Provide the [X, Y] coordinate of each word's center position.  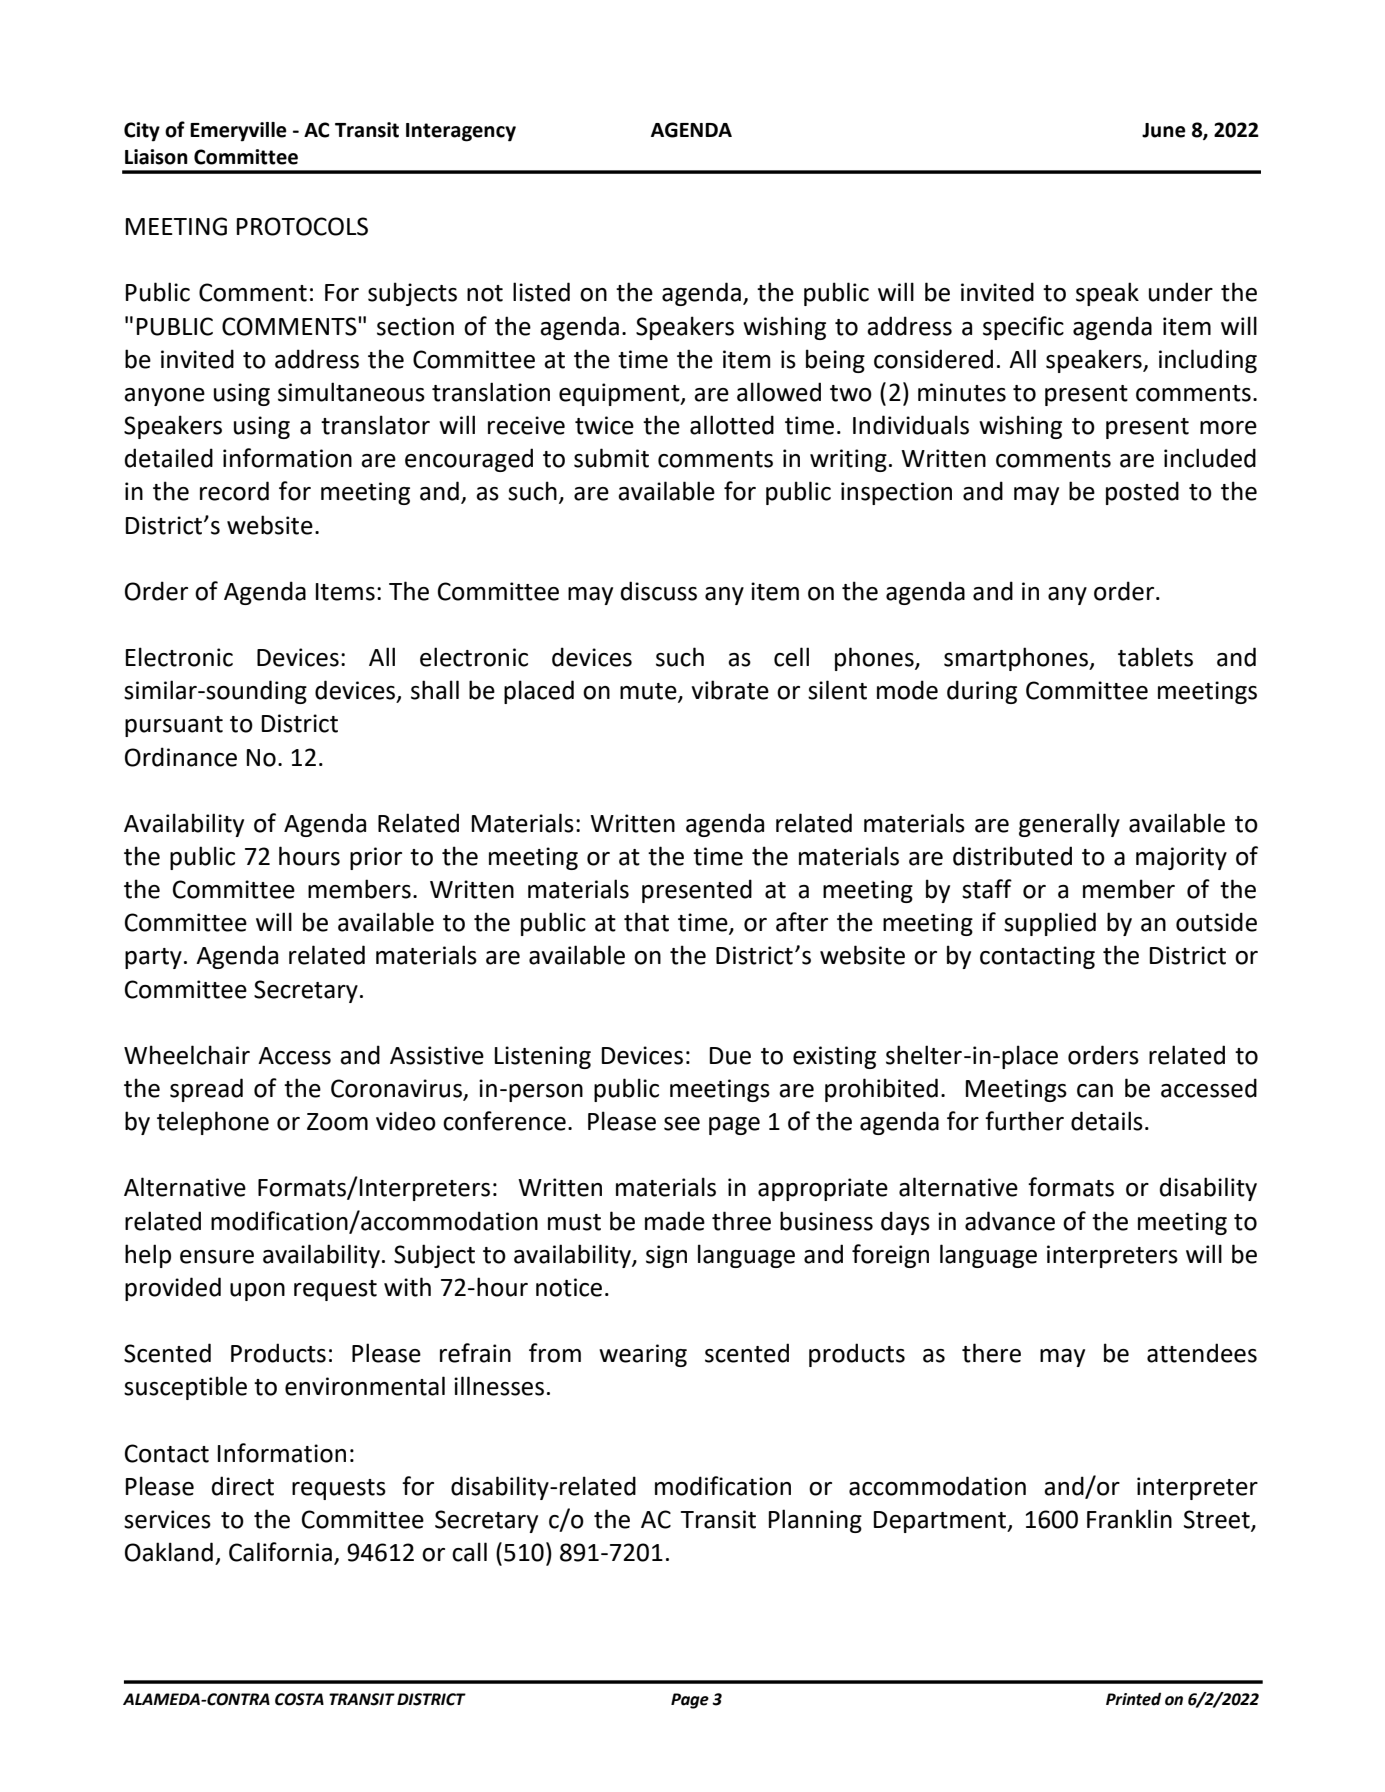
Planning [815, 1521]
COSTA [299, 1699]
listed [541, 292]
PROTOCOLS [302, 226]
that [646, 922]
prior [376, 858]
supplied [1050, 924]
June [1164, 130]
